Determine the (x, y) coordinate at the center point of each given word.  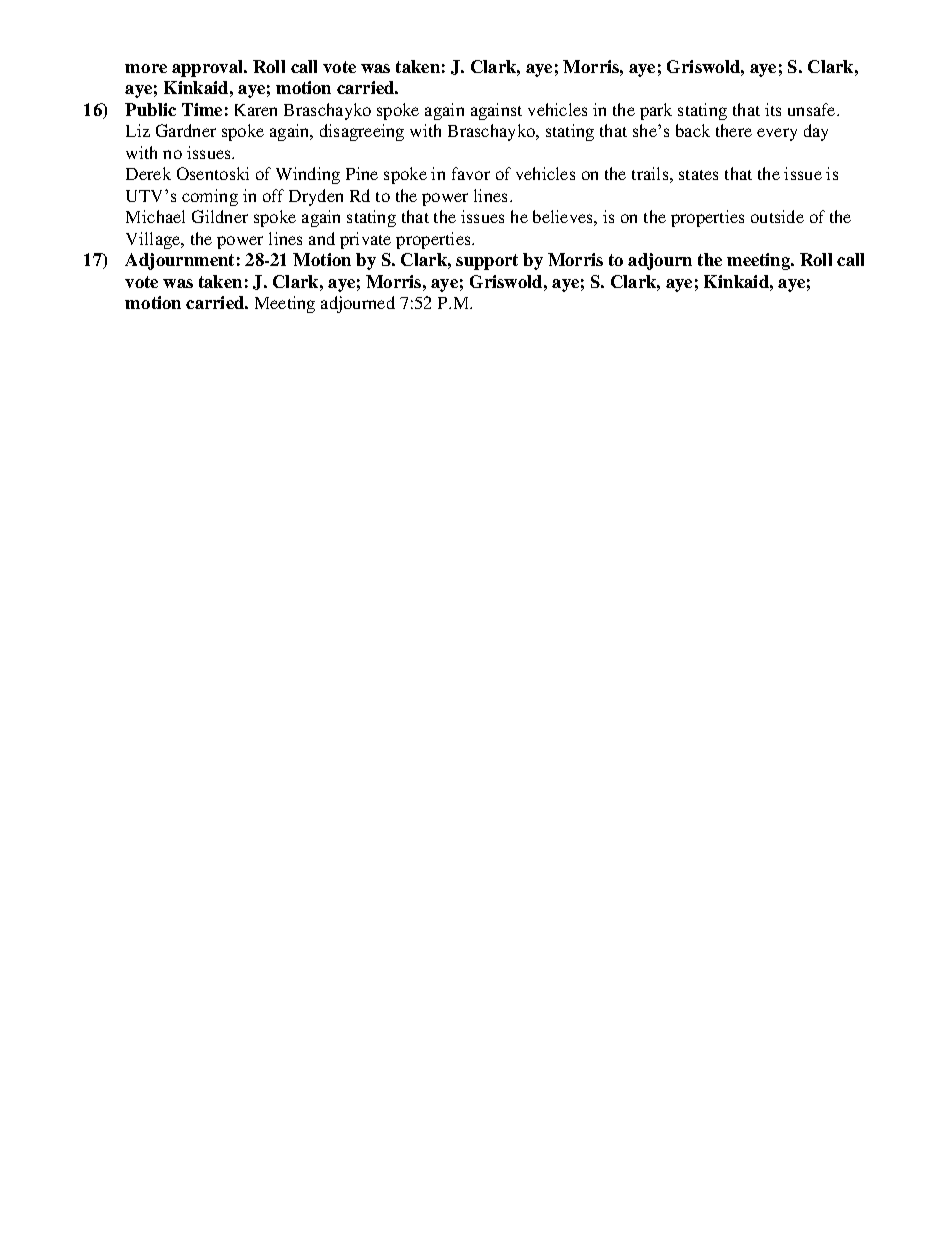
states (698, 175)
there (734, 130)
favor (471, 173)
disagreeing (362, 132)
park (656, 111)
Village (154, 240)
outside (777, 216)
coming (210, 197)
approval (209, 68)
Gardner (186, 130)
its (773, 109)
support (487, 262)
